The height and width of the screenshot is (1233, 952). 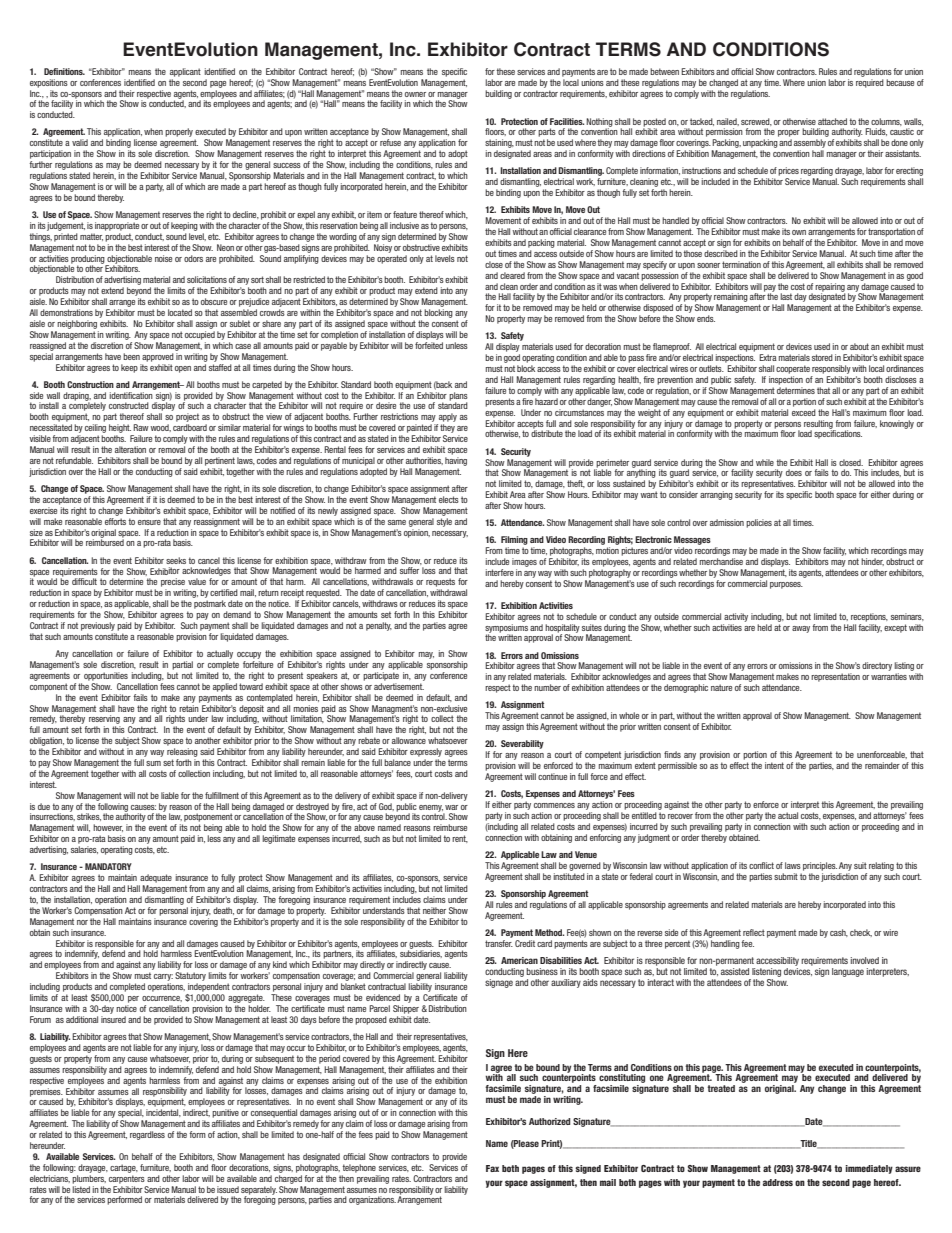 I want to click on applicant, so click(x=185, y=72).
